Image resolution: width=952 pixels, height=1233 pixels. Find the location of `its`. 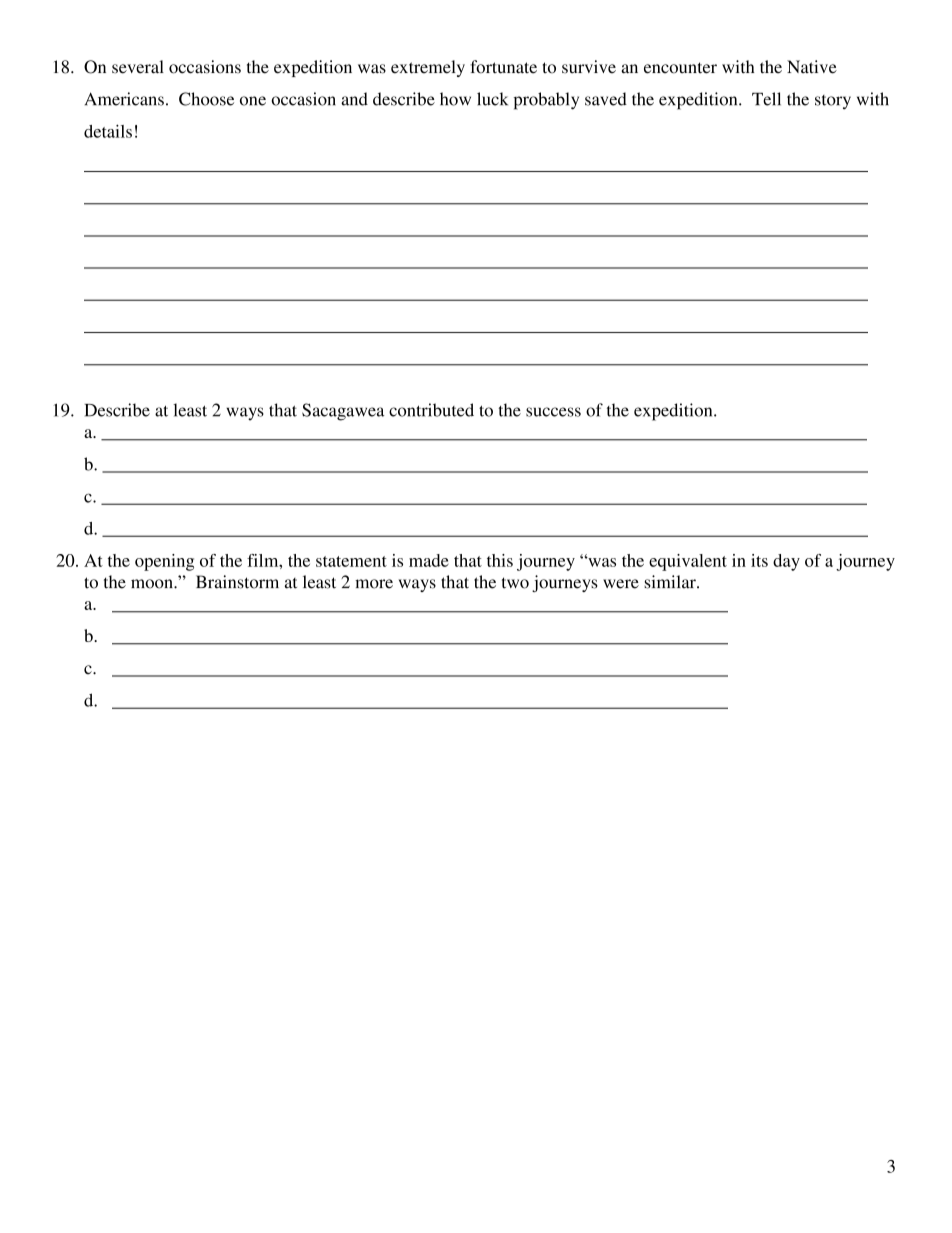

its is located at coordinates (759, 560).
